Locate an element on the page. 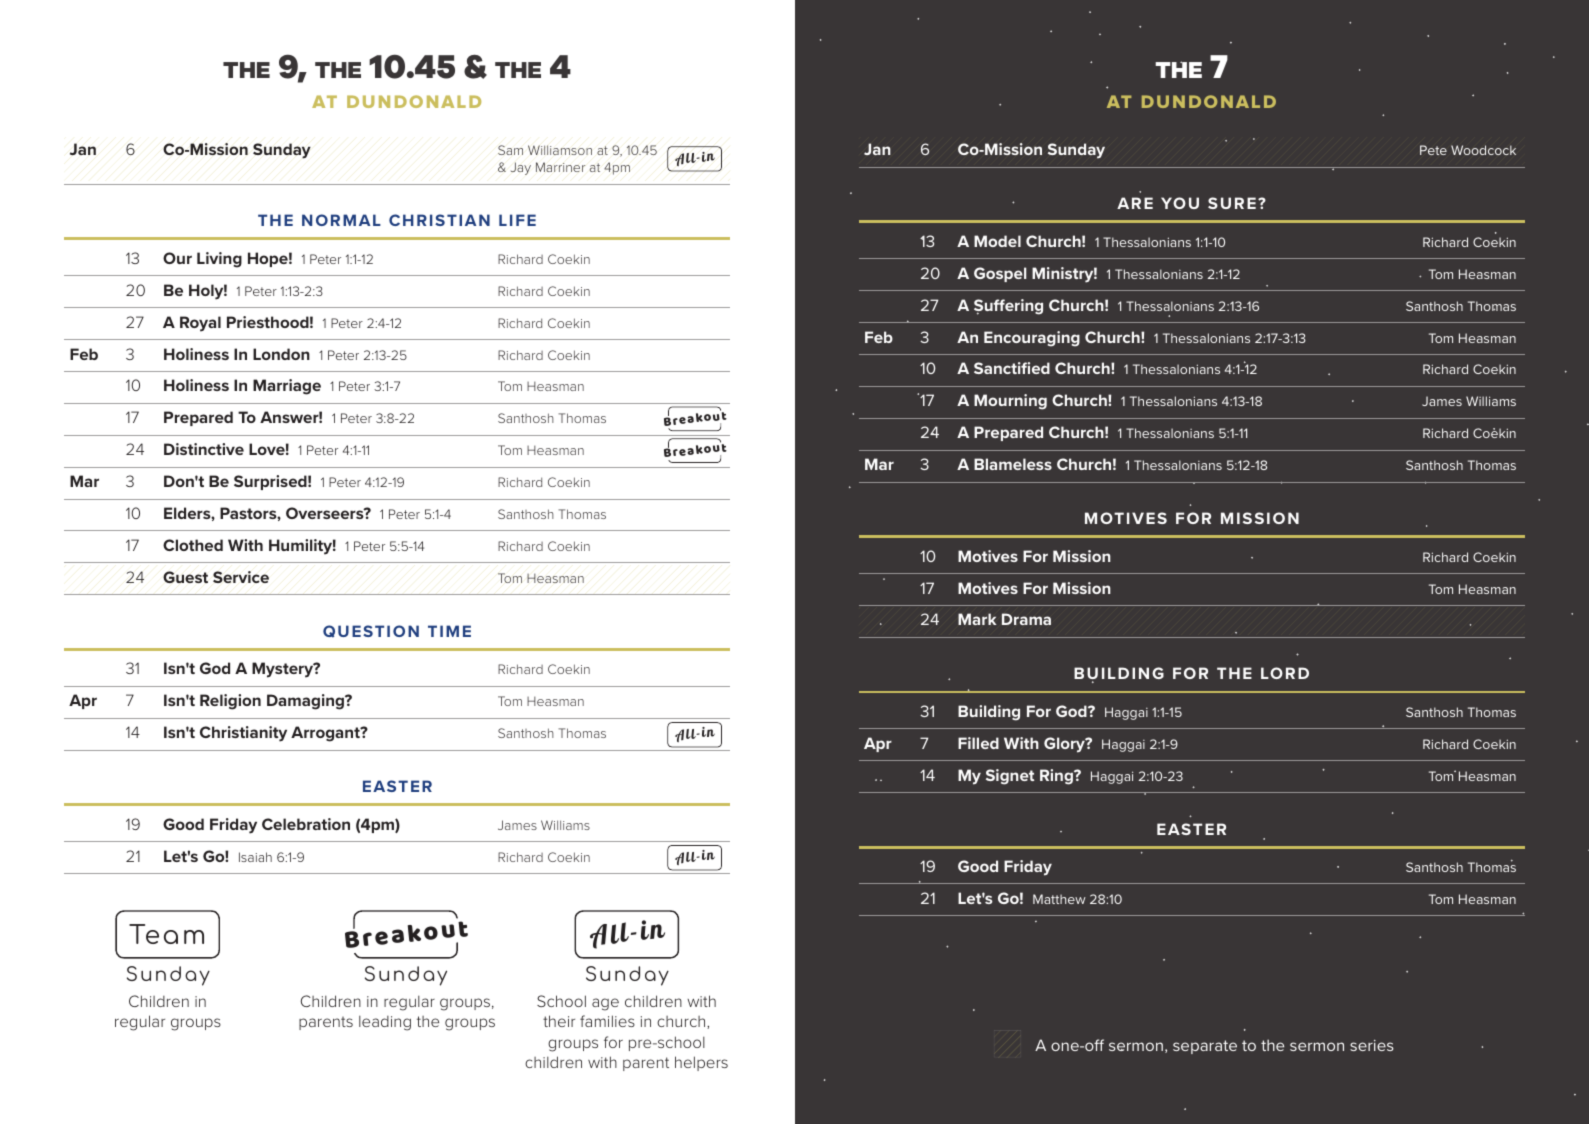  Glory is located at coordinates (1065, 745).
